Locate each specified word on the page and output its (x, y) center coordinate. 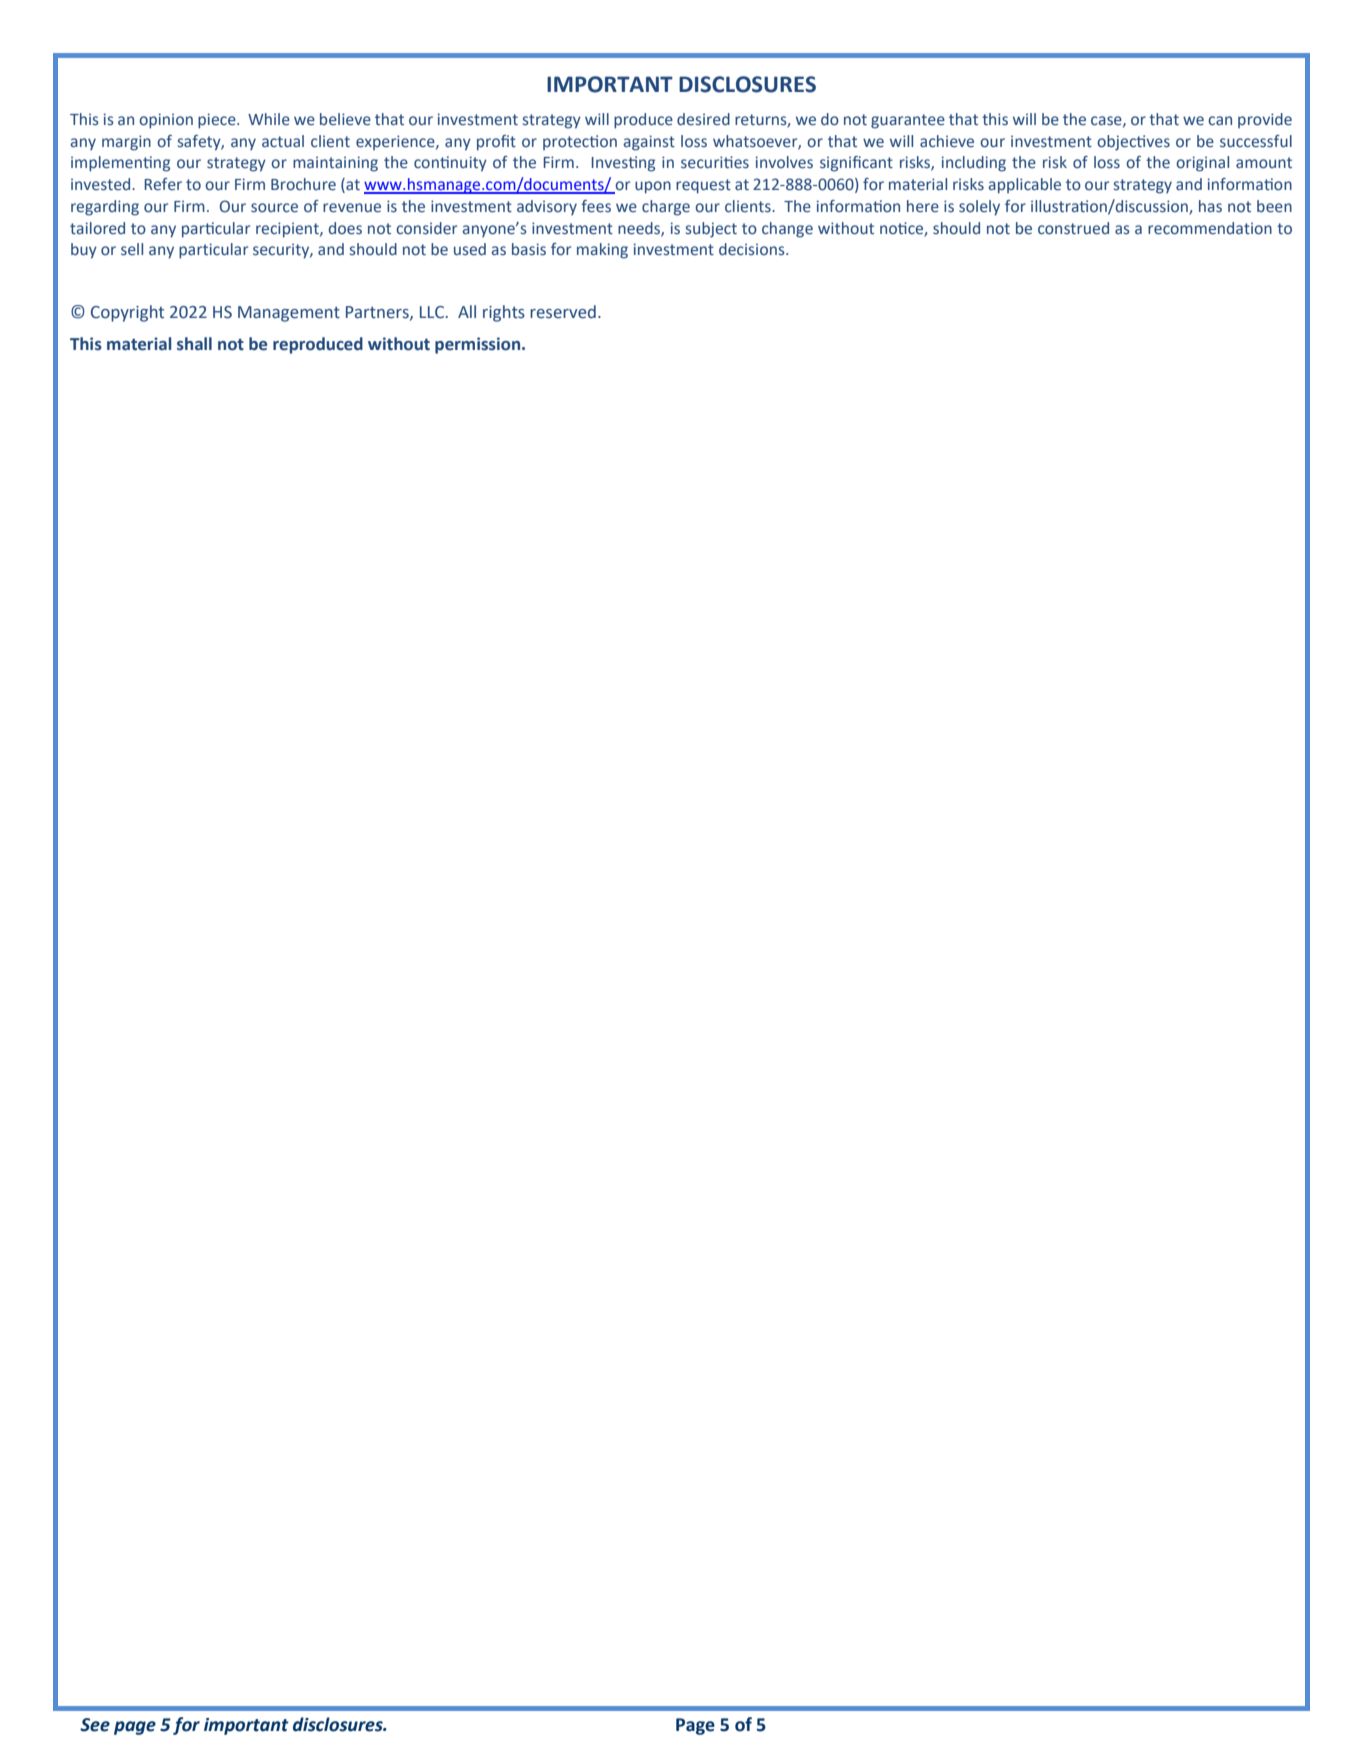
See (95, 1725)
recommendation (1210, 228)
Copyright (127, 313)
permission (479, 345)
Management (289, 314)
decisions (753, 249)
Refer (163, 184)
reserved (563, 312)
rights (504, 313)
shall (194, 344)
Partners (378, 313)
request (703, 186)
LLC (433, 312)
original (1202, 164)
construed (1073, 228)
